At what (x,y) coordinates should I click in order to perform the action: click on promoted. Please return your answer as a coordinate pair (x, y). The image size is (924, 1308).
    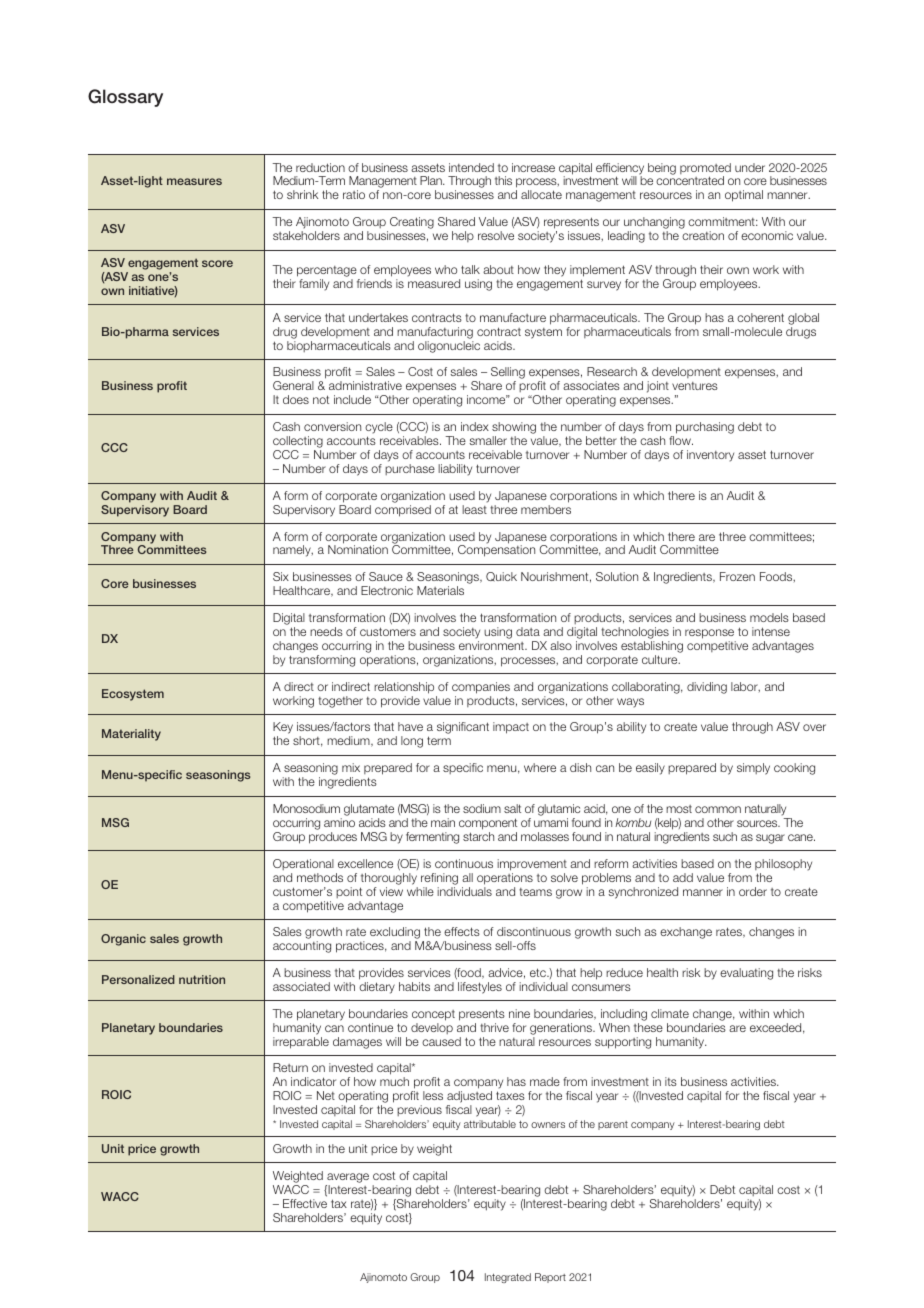
    Looking at the image, I should click on (705, 170).
